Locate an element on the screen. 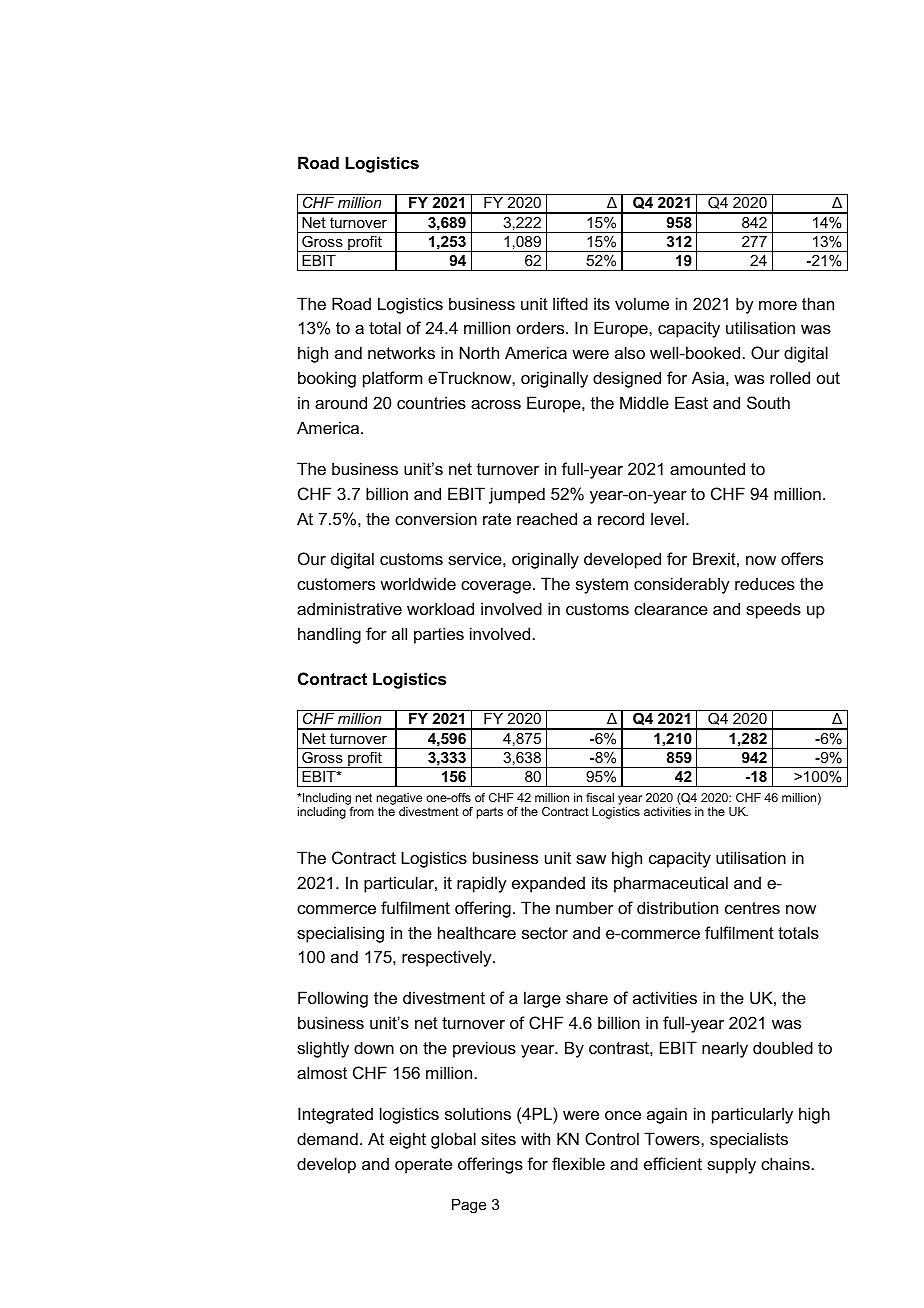 The width and height of the screenshot is (924, 1308). centres is located at coordinates (752, 908).
